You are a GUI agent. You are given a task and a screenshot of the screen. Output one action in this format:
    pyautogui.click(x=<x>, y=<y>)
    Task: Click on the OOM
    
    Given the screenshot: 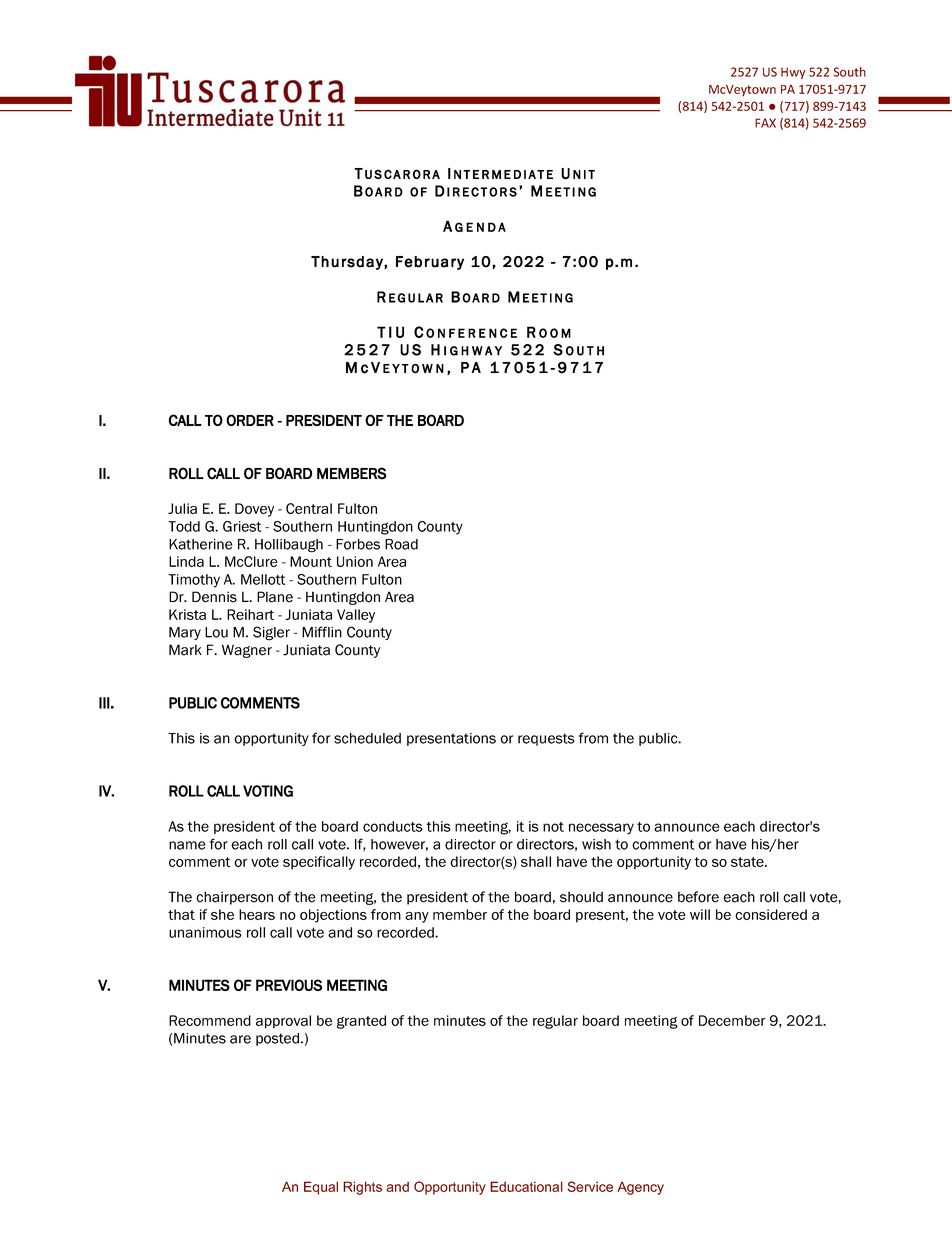 What is the action you would take?
    pyautogui.click(x=555, y=333)
